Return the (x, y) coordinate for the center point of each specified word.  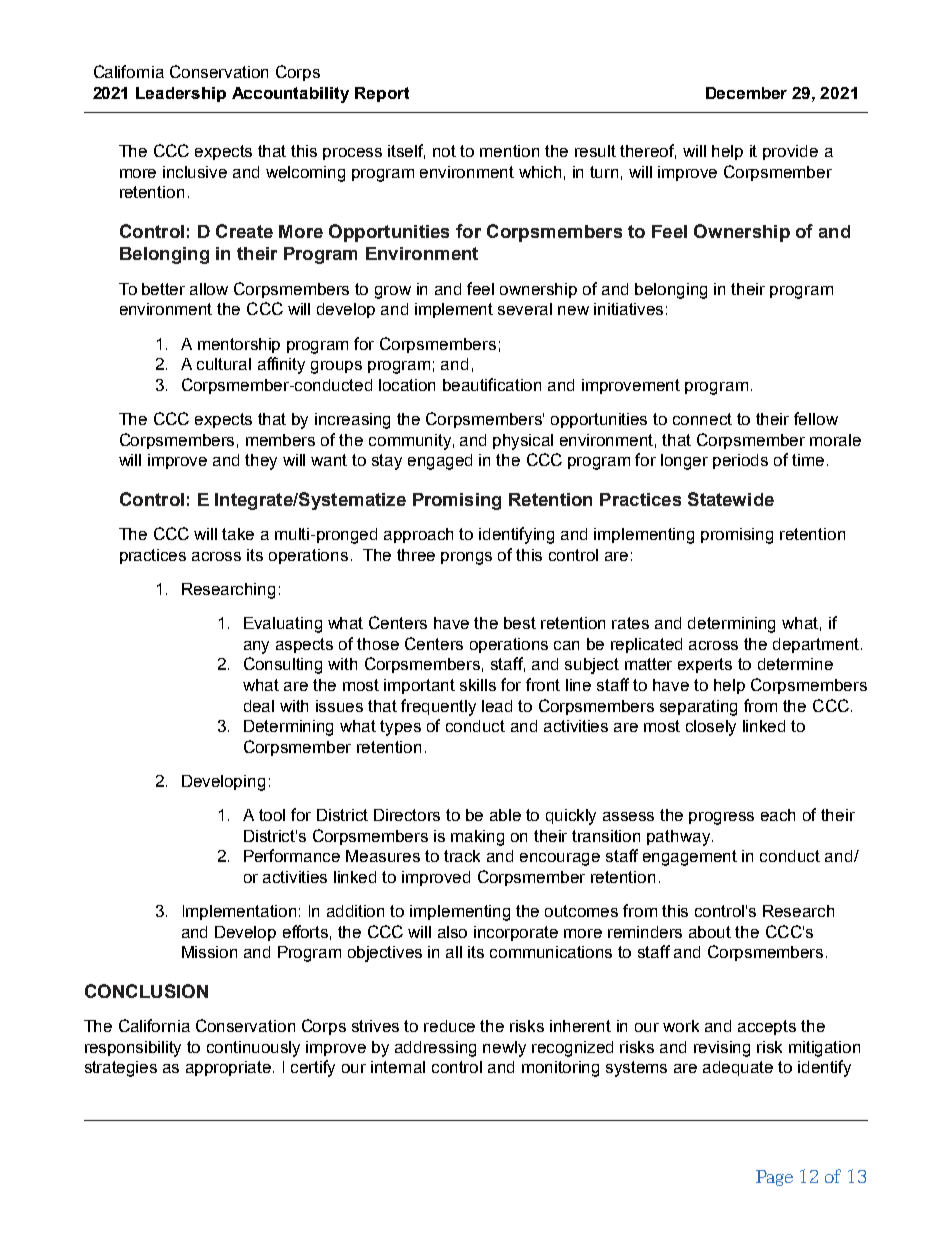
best (520, 623)
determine (795, 664)
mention (509, 151)
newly (504, 1049)
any (256, 647)
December (746, 93)
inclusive (195, 172)
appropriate (230, 1068)
